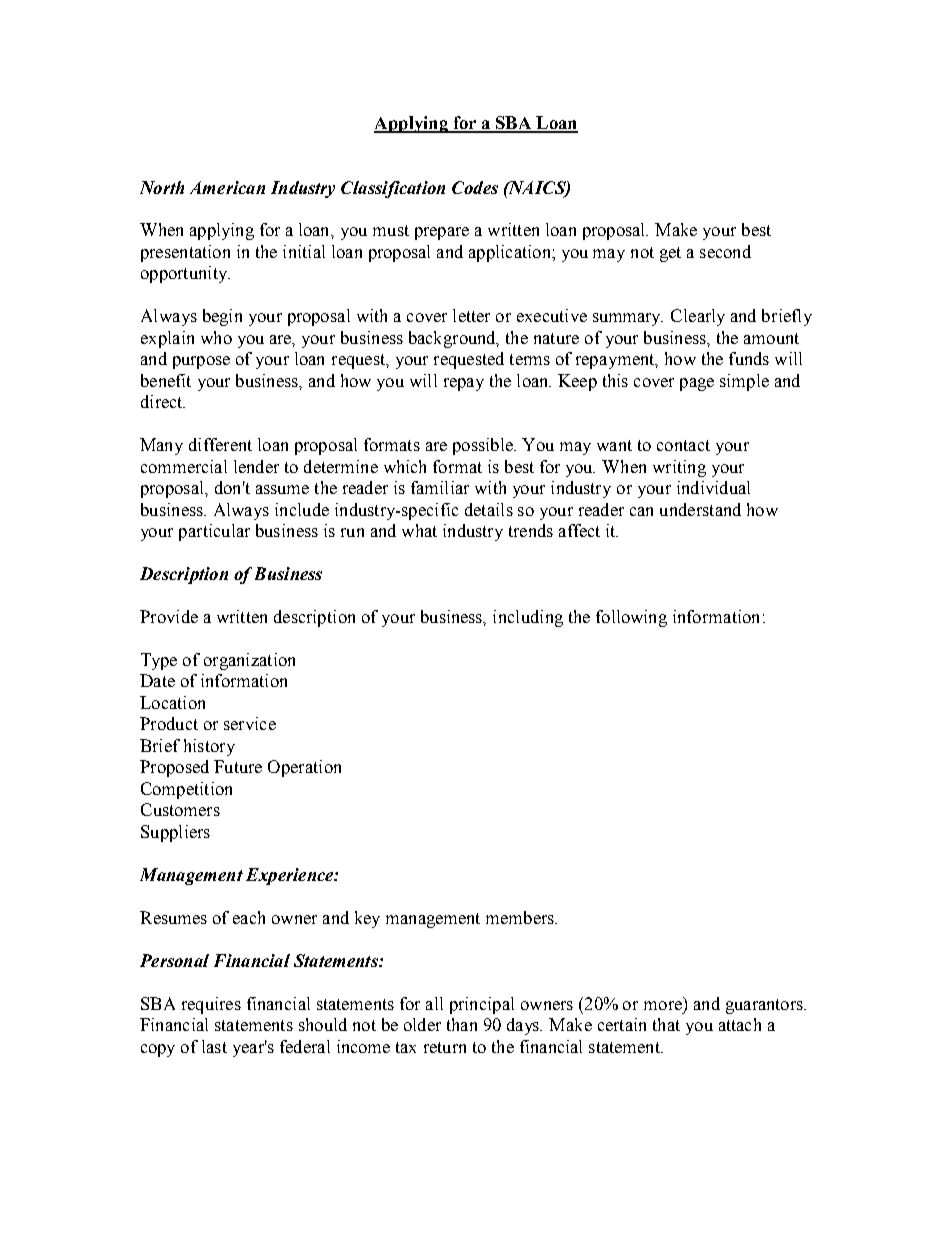  Describe the element at coordinates (227, 187) in the document. I see `American` at that location.
